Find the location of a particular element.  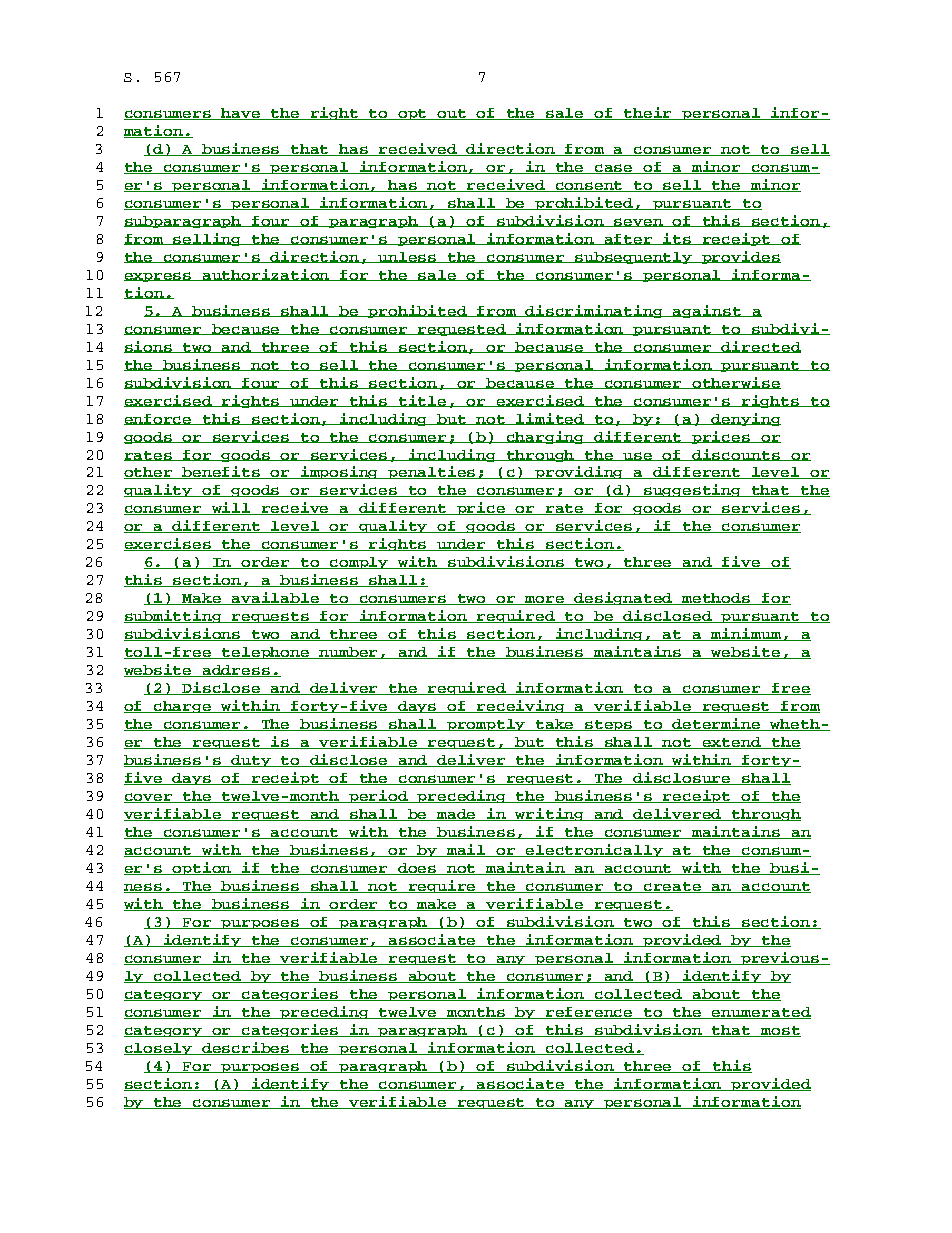

reference is located at coordinates (590, 1013).
